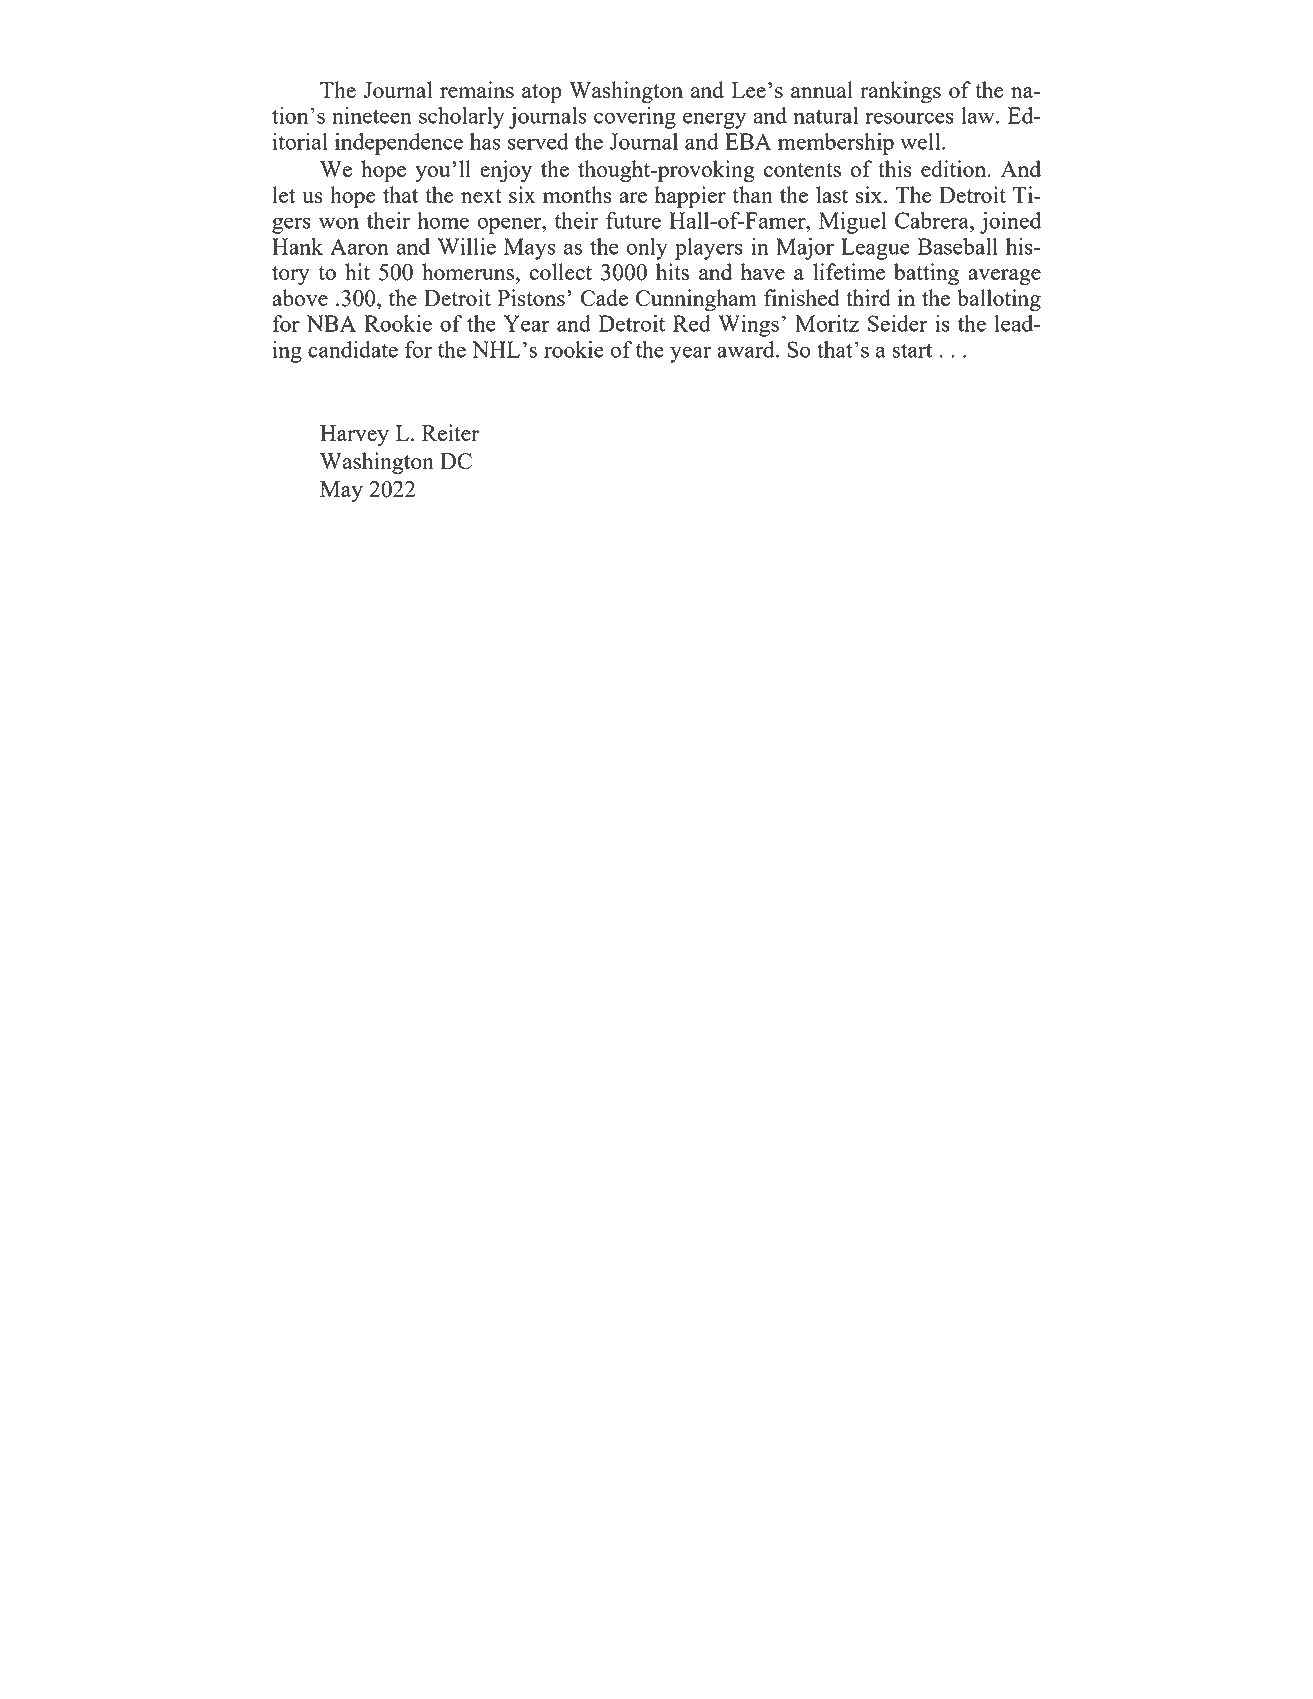 The height and width of the page is (1699, 1313). I want to click on Miguel, so click(852, 223).
